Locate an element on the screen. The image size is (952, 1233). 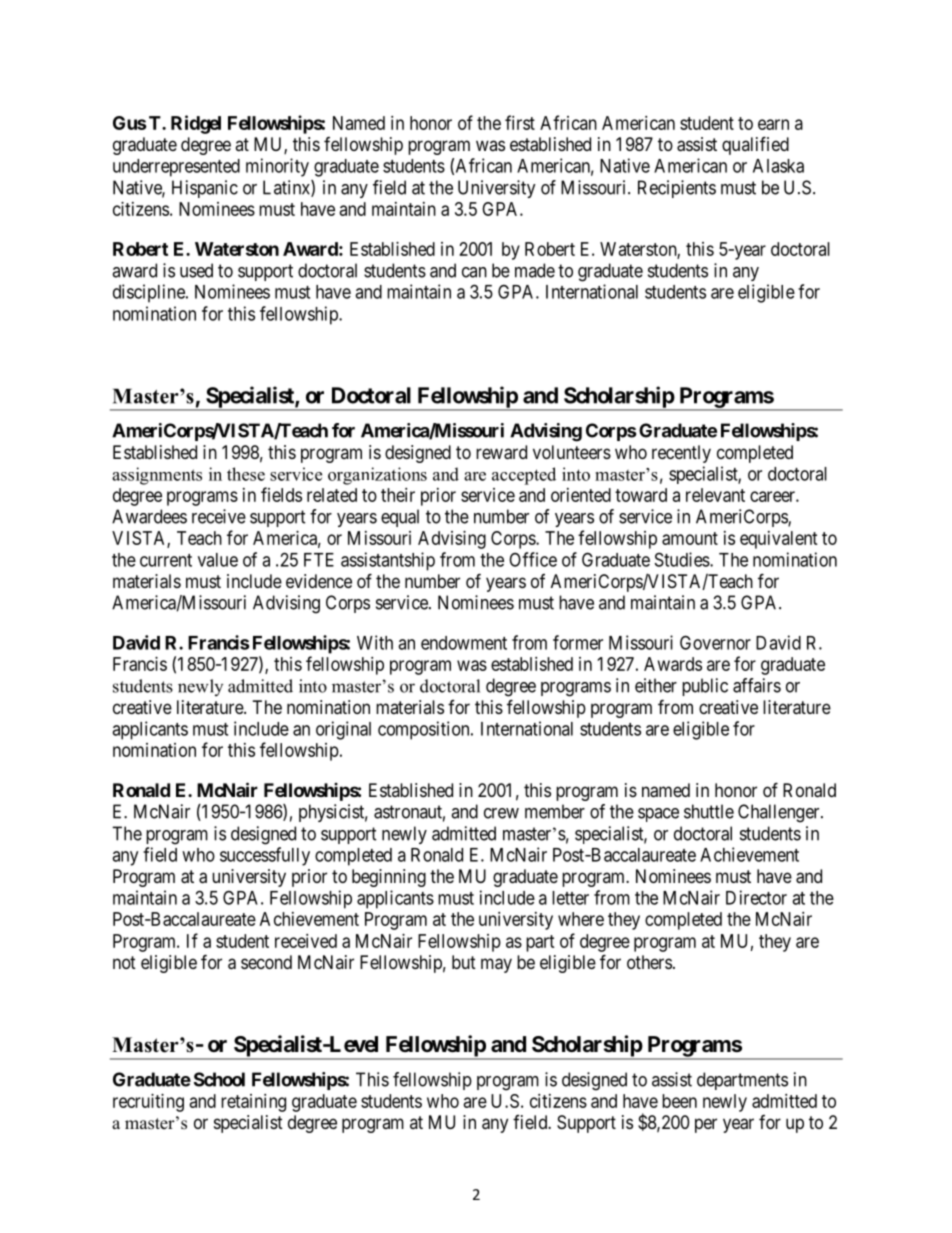
value is located at coordinates (218, 560).
